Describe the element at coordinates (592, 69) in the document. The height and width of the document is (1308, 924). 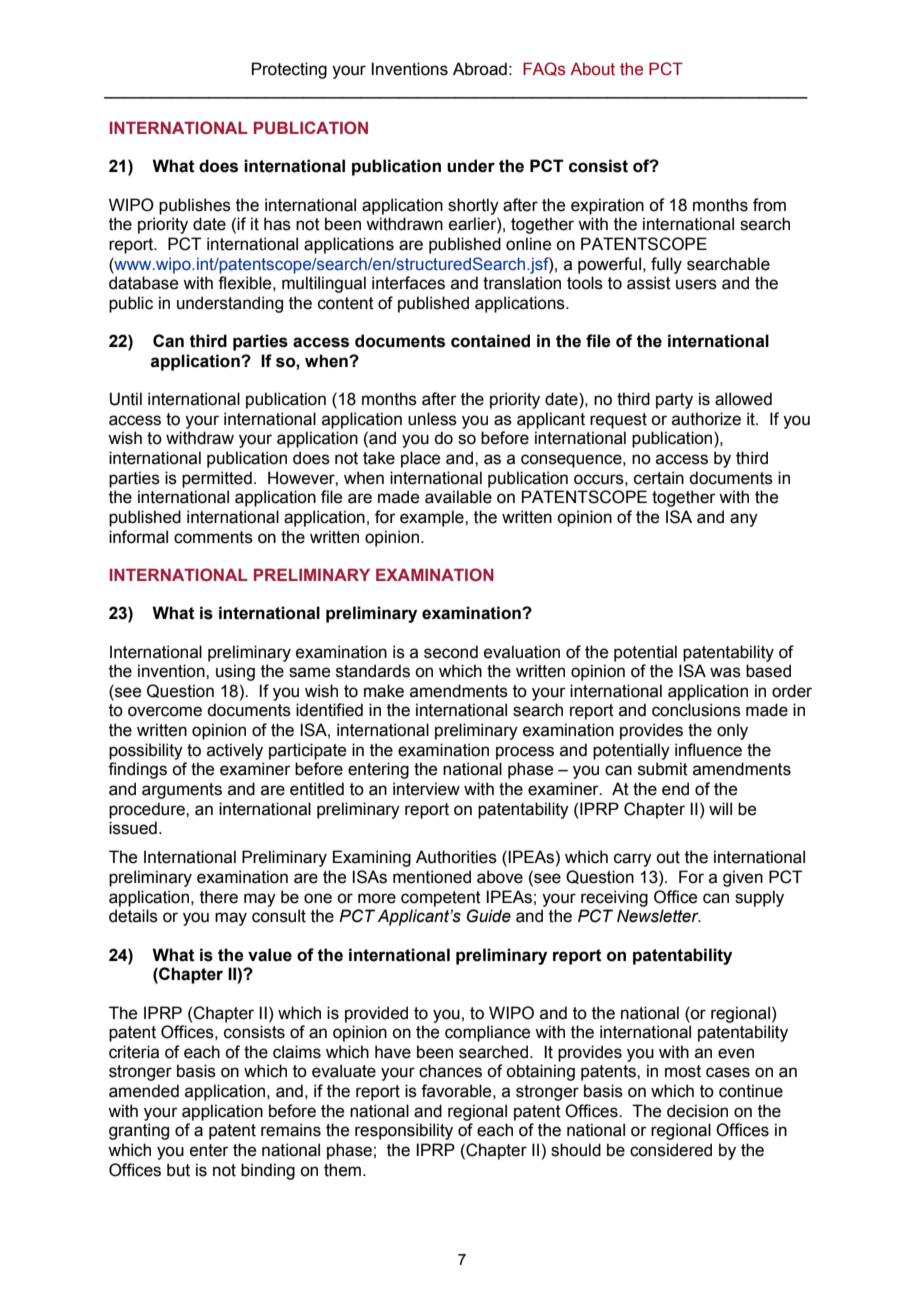
I see `About` at that location.
